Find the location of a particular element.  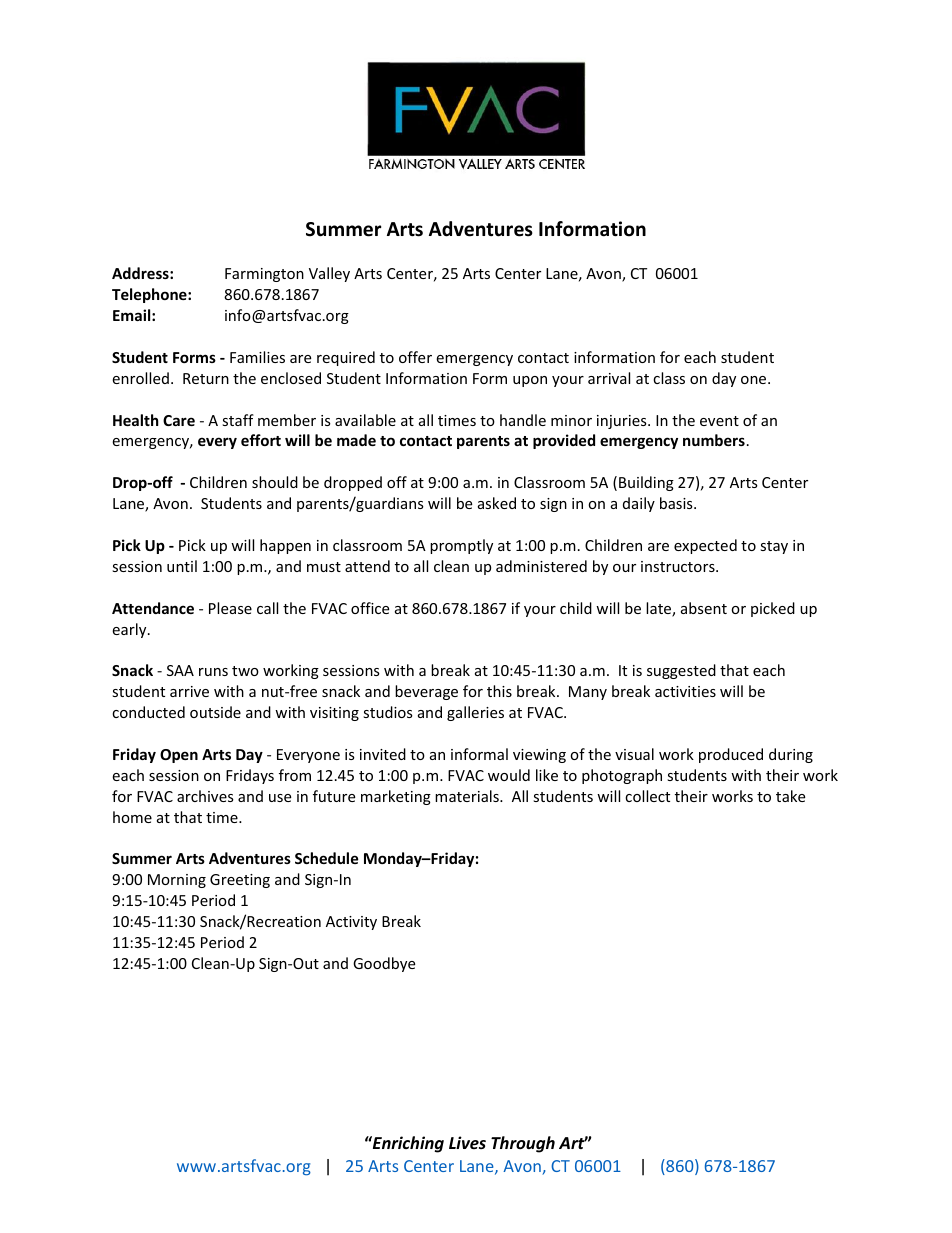

offer is located at coordinates (415, 357).
